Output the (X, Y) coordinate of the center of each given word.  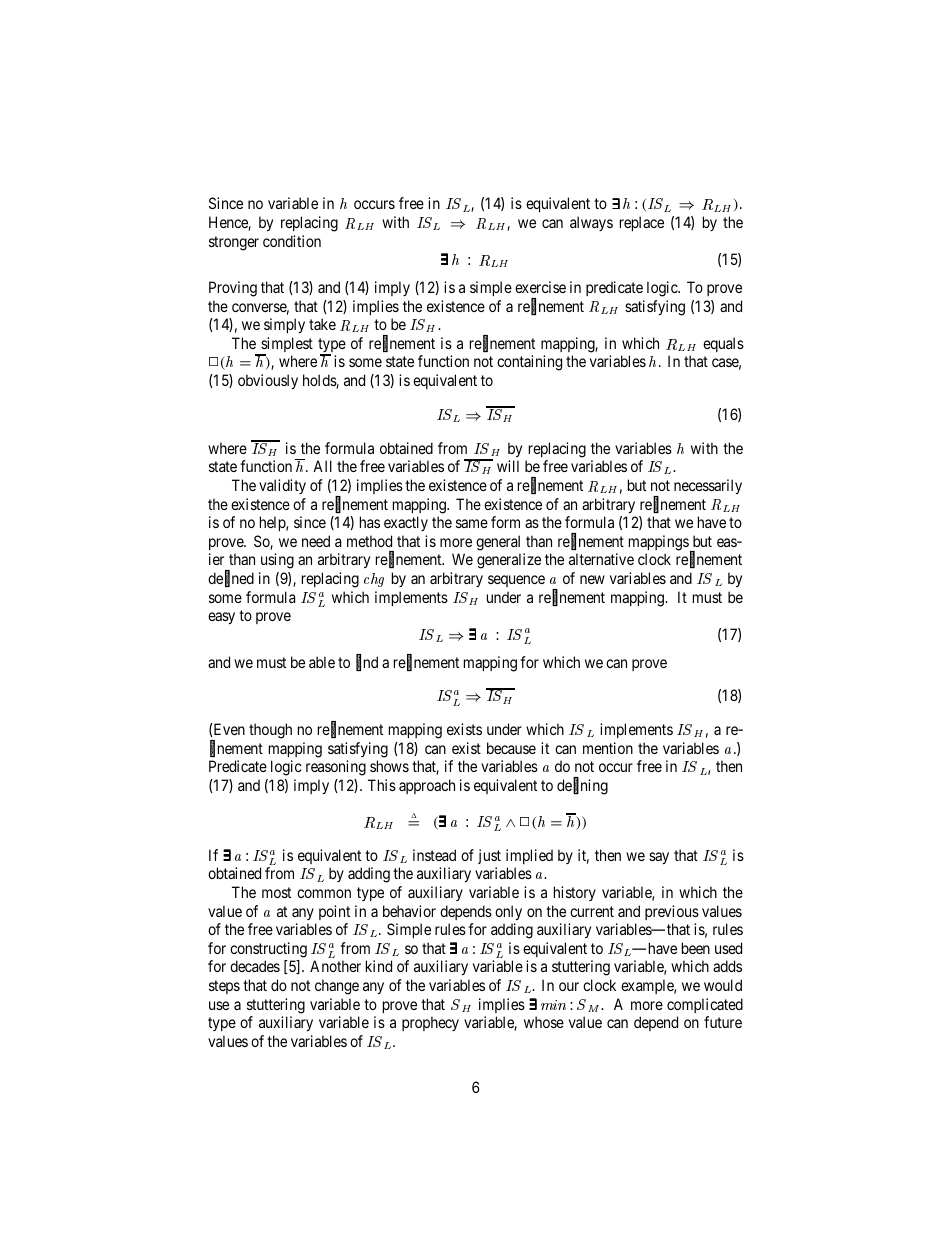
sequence (516, 581)
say (659, 858)
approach (427, 786)
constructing (268, 950)
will (508, 466)
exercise (540, 287)
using (277, 561)
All (322, 466)
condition (292, 241)
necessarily (708, 486)
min (553, 1005)
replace (642, 223)
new (592, 579)
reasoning (336, 768)
